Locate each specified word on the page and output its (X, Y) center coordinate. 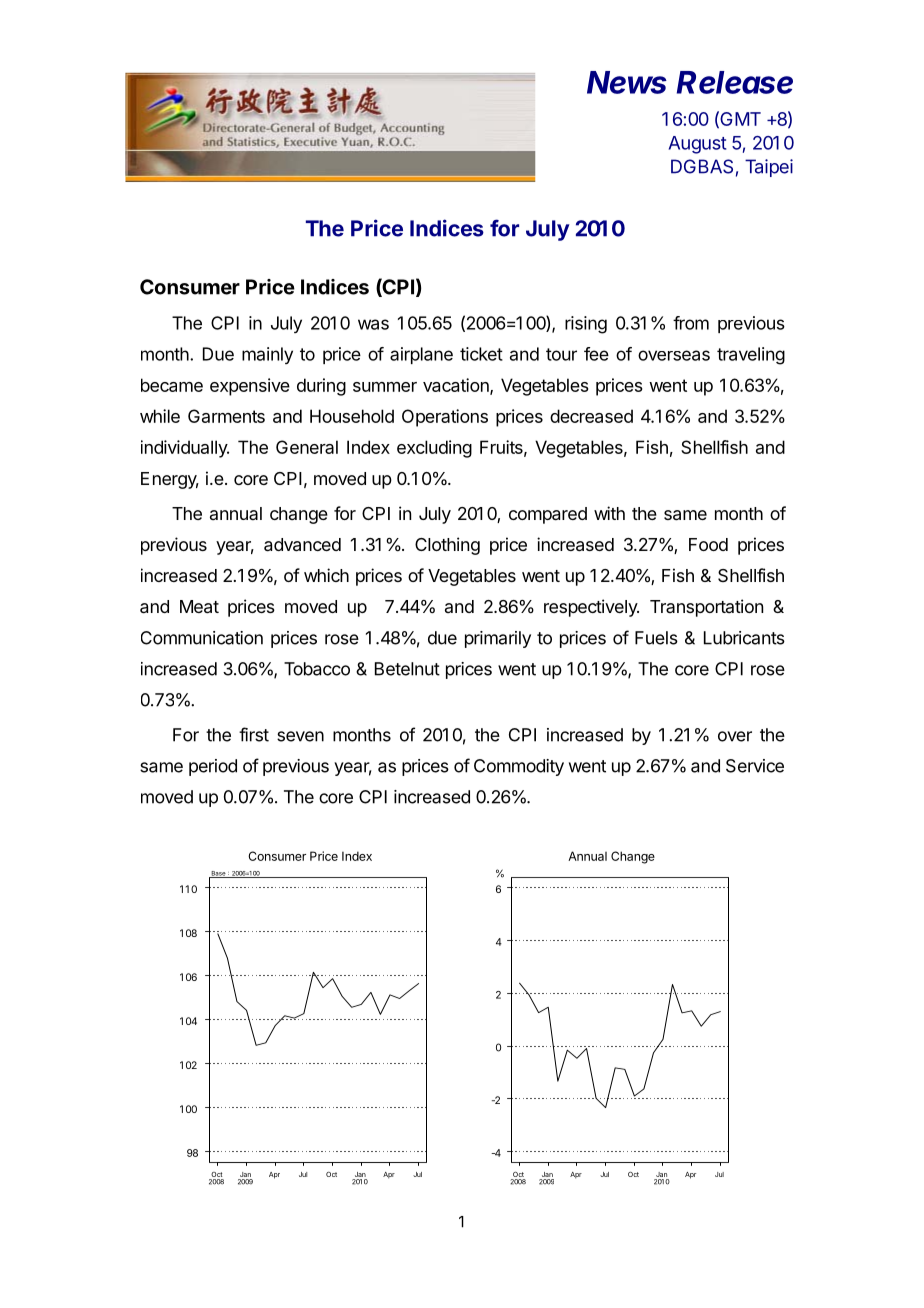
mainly (267, 355)
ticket (481, 354)
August (698, 145)
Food (708, 544)
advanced (302, 545)
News (627, 82)
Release (735, 82)
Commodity (519, 767)
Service (755, 766)
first (254, 734)
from (691, 323)
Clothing (447, 546)
